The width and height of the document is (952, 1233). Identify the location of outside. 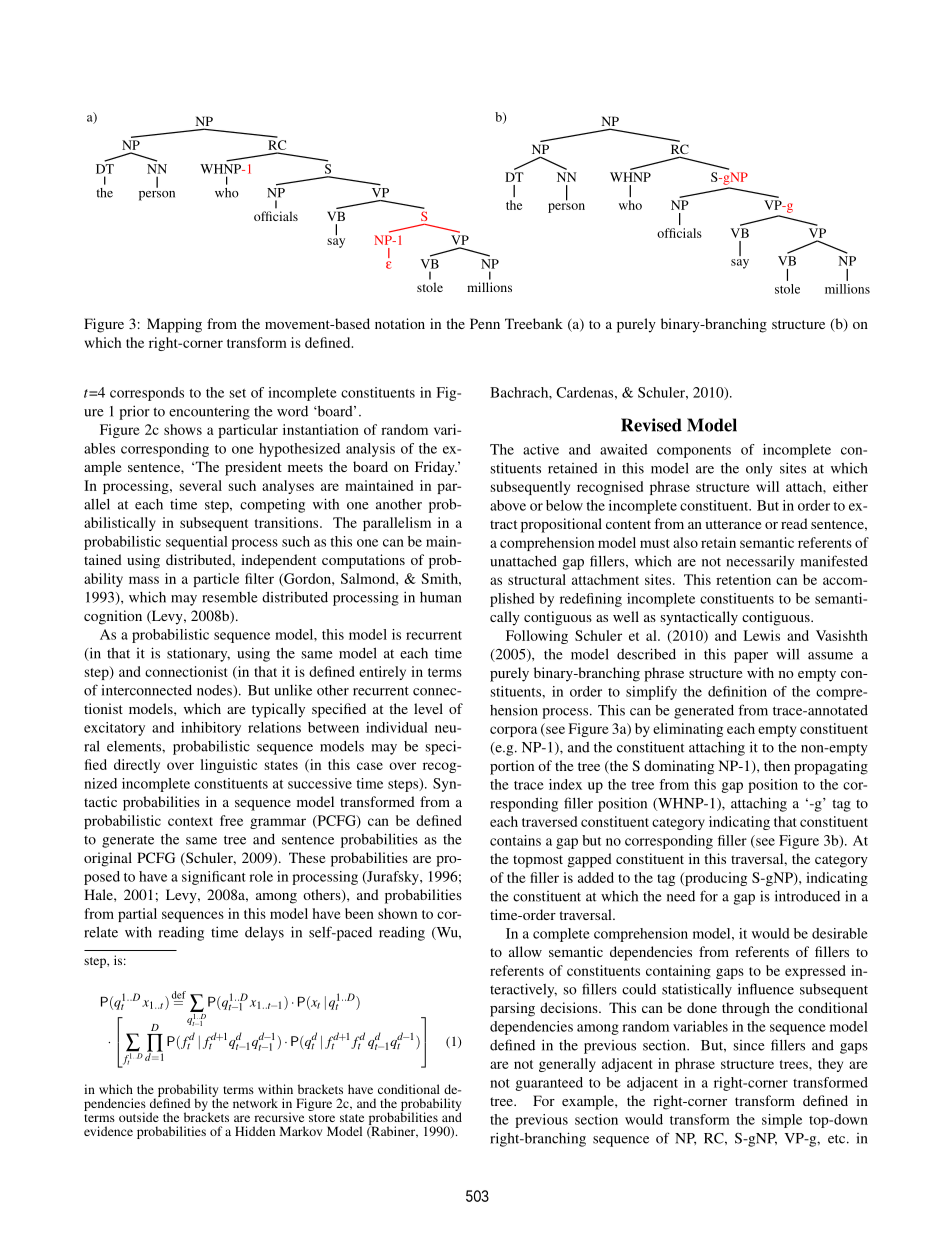
(139, 1117).
